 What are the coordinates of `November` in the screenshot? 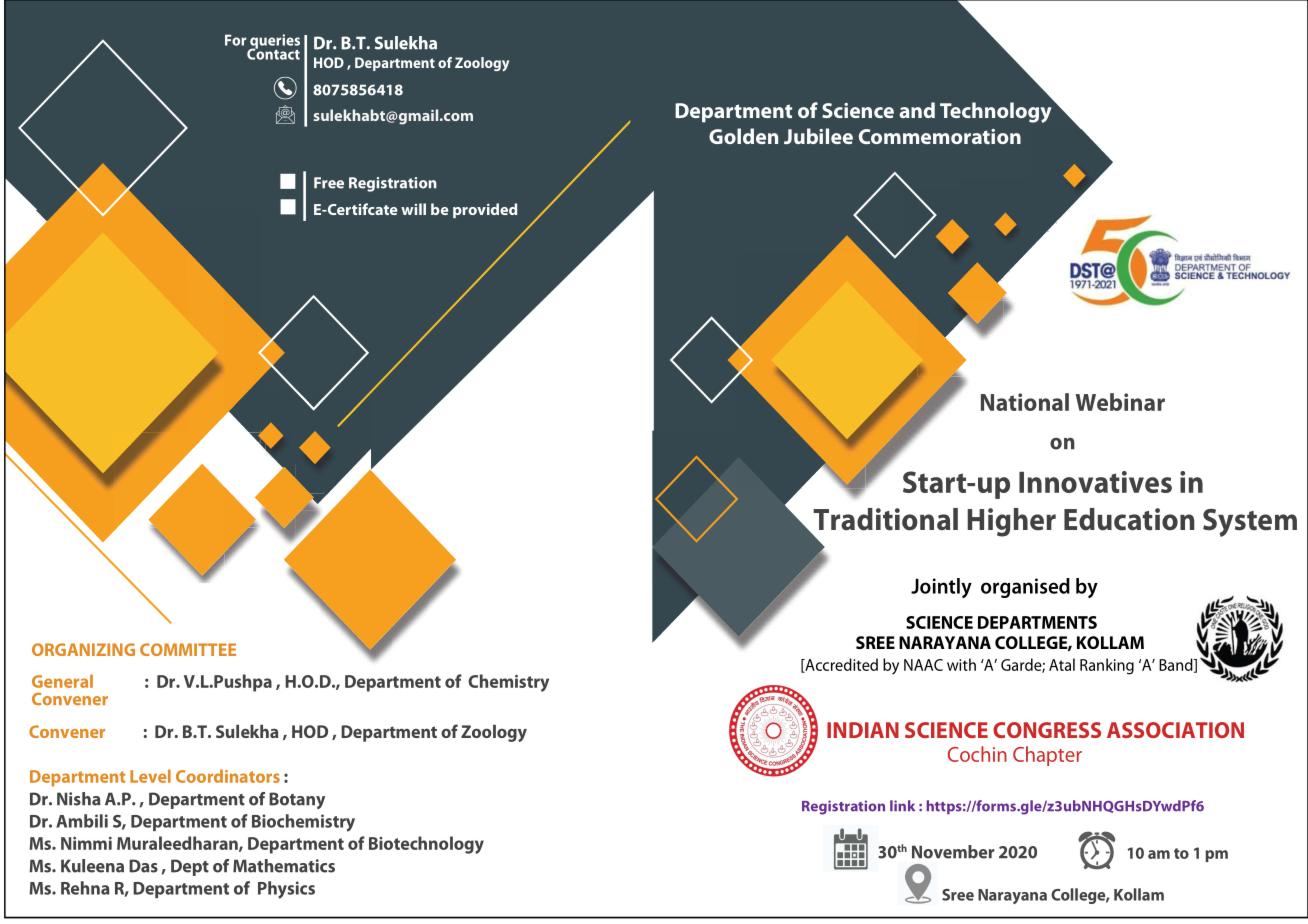 It's located at (953, 852).
